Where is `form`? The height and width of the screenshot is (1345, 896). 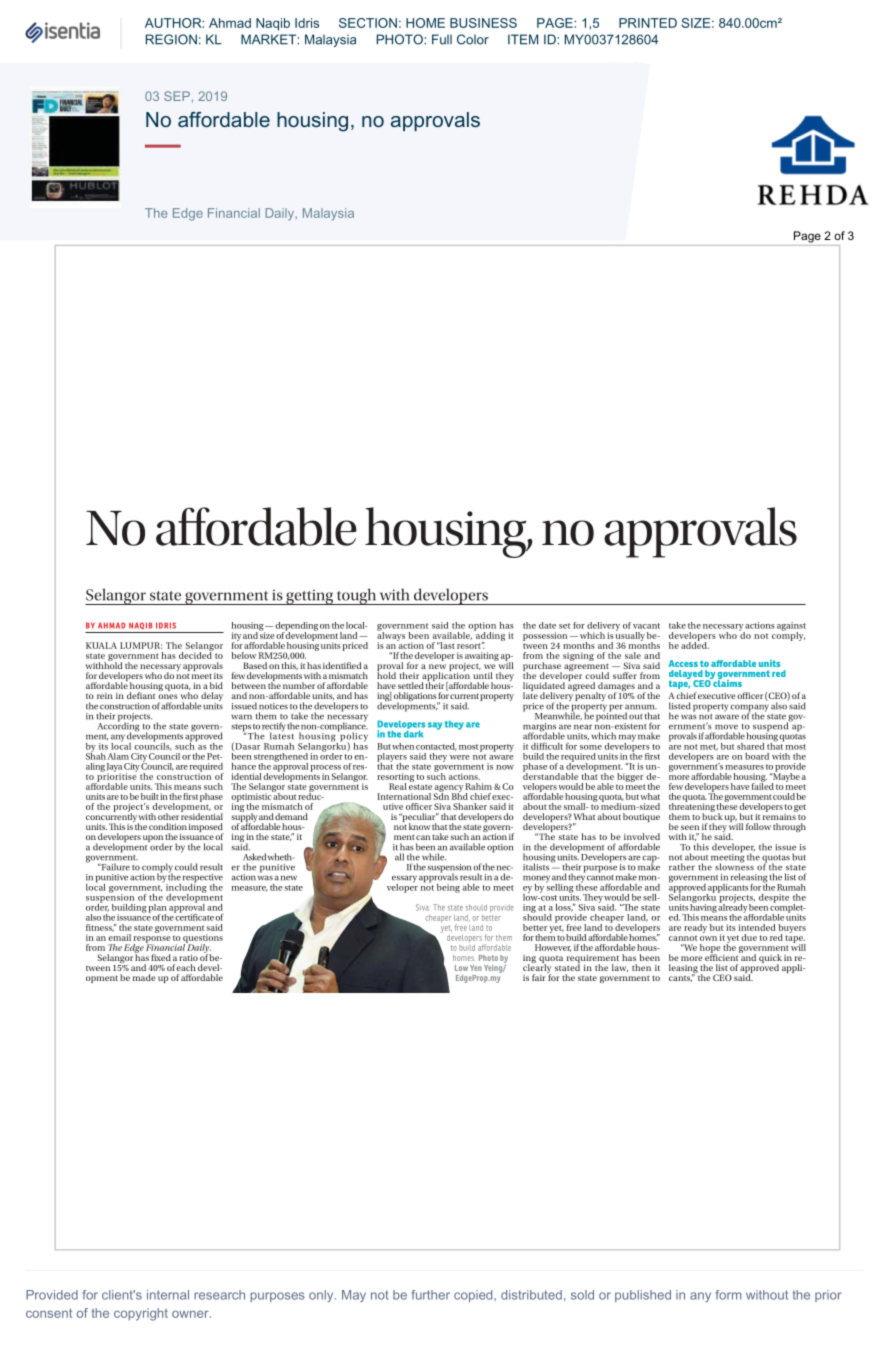
form is located at coordinates (728, 1295).
